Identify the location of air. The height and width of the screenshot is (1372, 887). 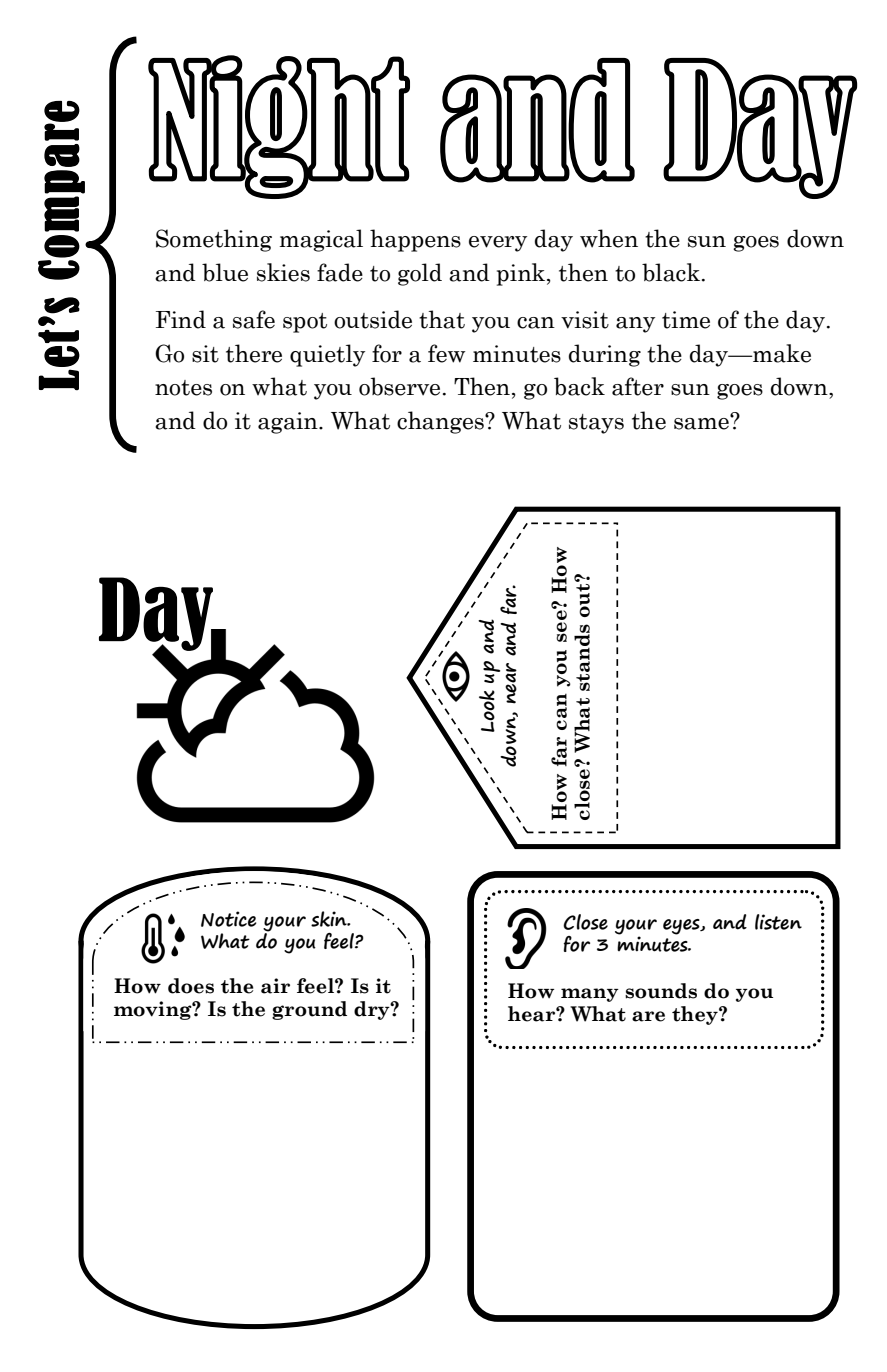
(275, 986).
